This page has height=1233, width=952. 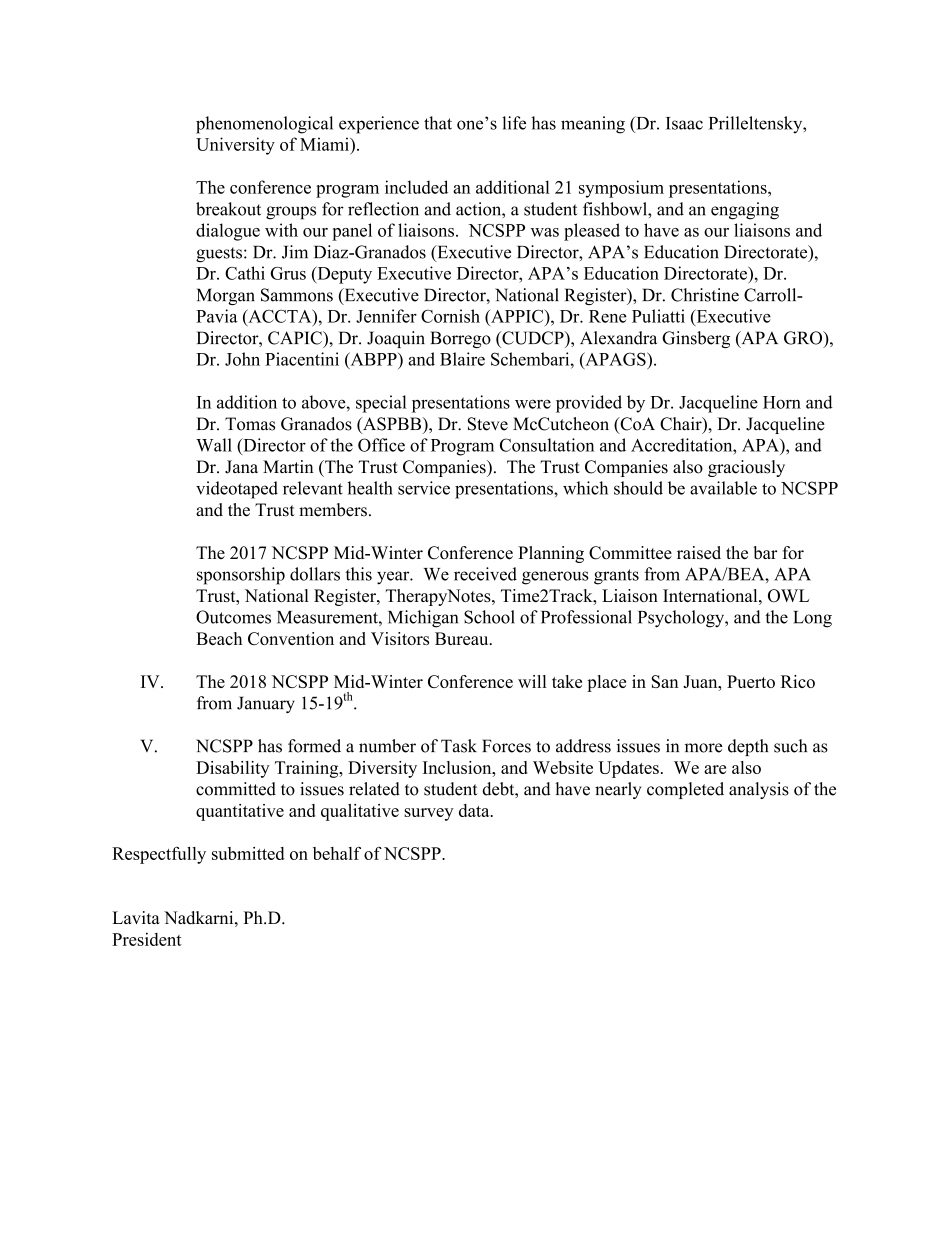 I want to click on Isaac, so click(x=684, y=123).
